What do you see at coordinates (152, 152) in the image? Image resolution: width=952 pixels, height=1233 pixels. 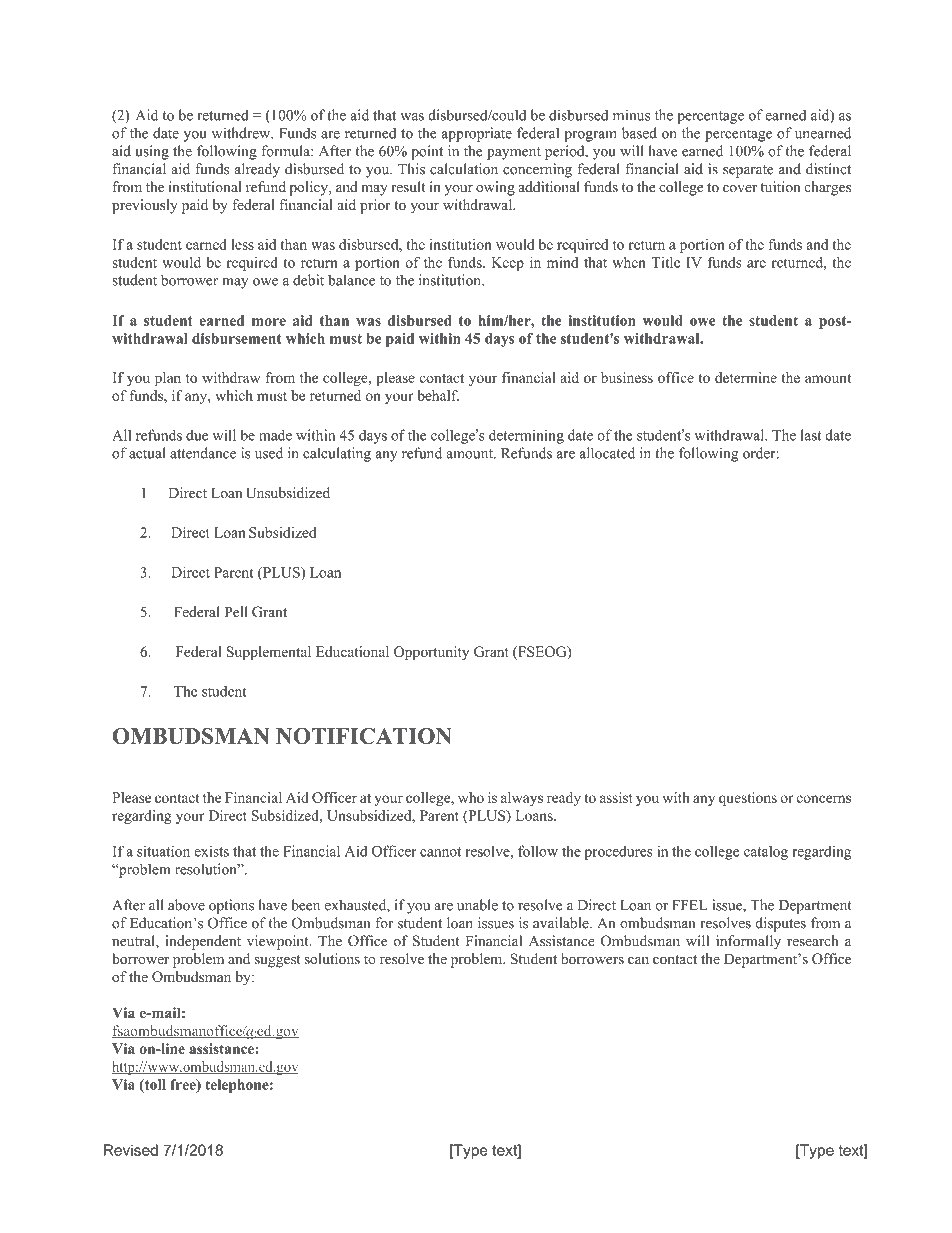 I see `using` at bounding box center [152, 152].
